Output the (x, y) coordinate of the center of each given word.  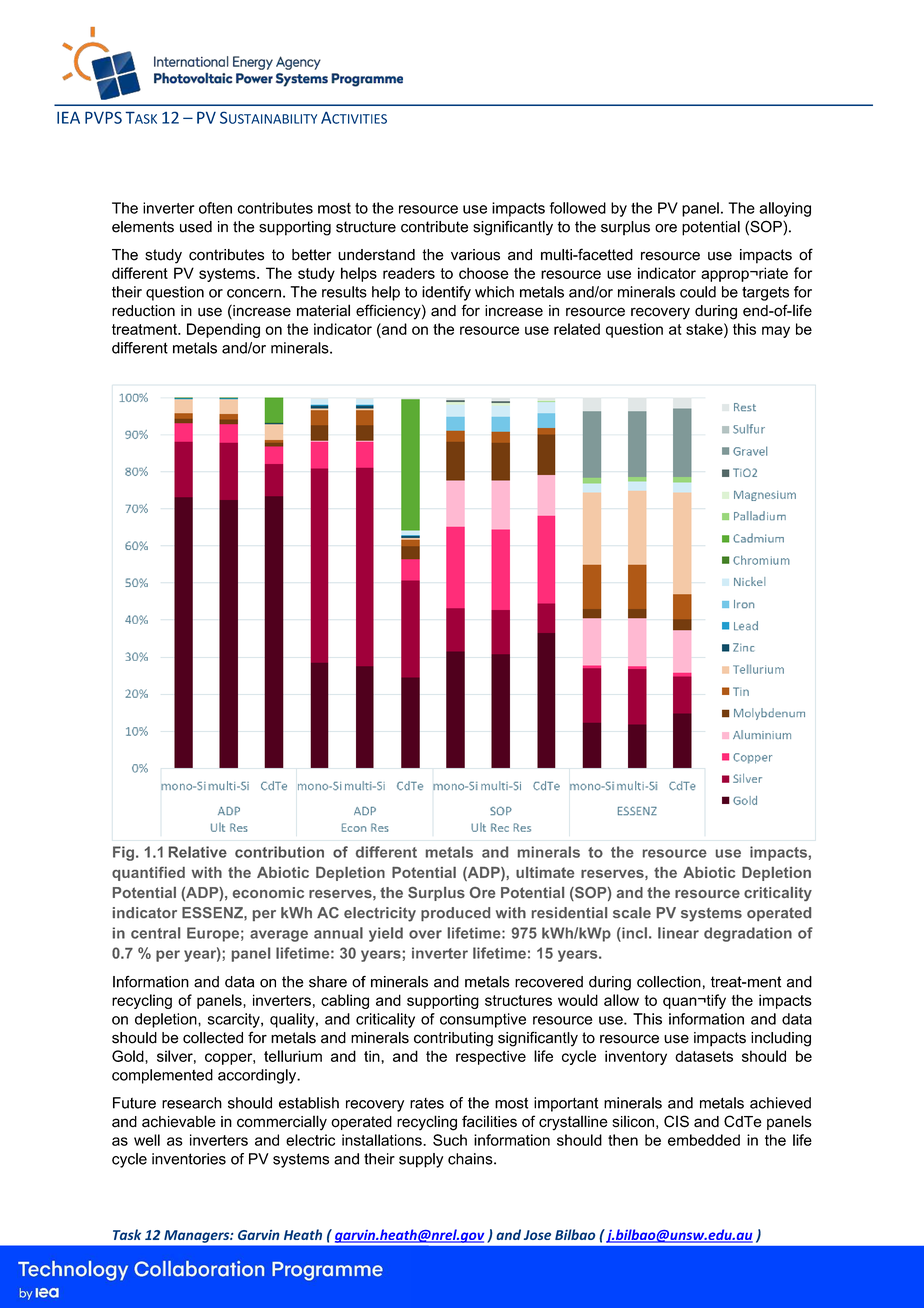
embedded (704, 1140)
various (475, 255)
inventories (189, 1159)
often (215, 208)
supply (421, 1160)
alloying (785, 209)
